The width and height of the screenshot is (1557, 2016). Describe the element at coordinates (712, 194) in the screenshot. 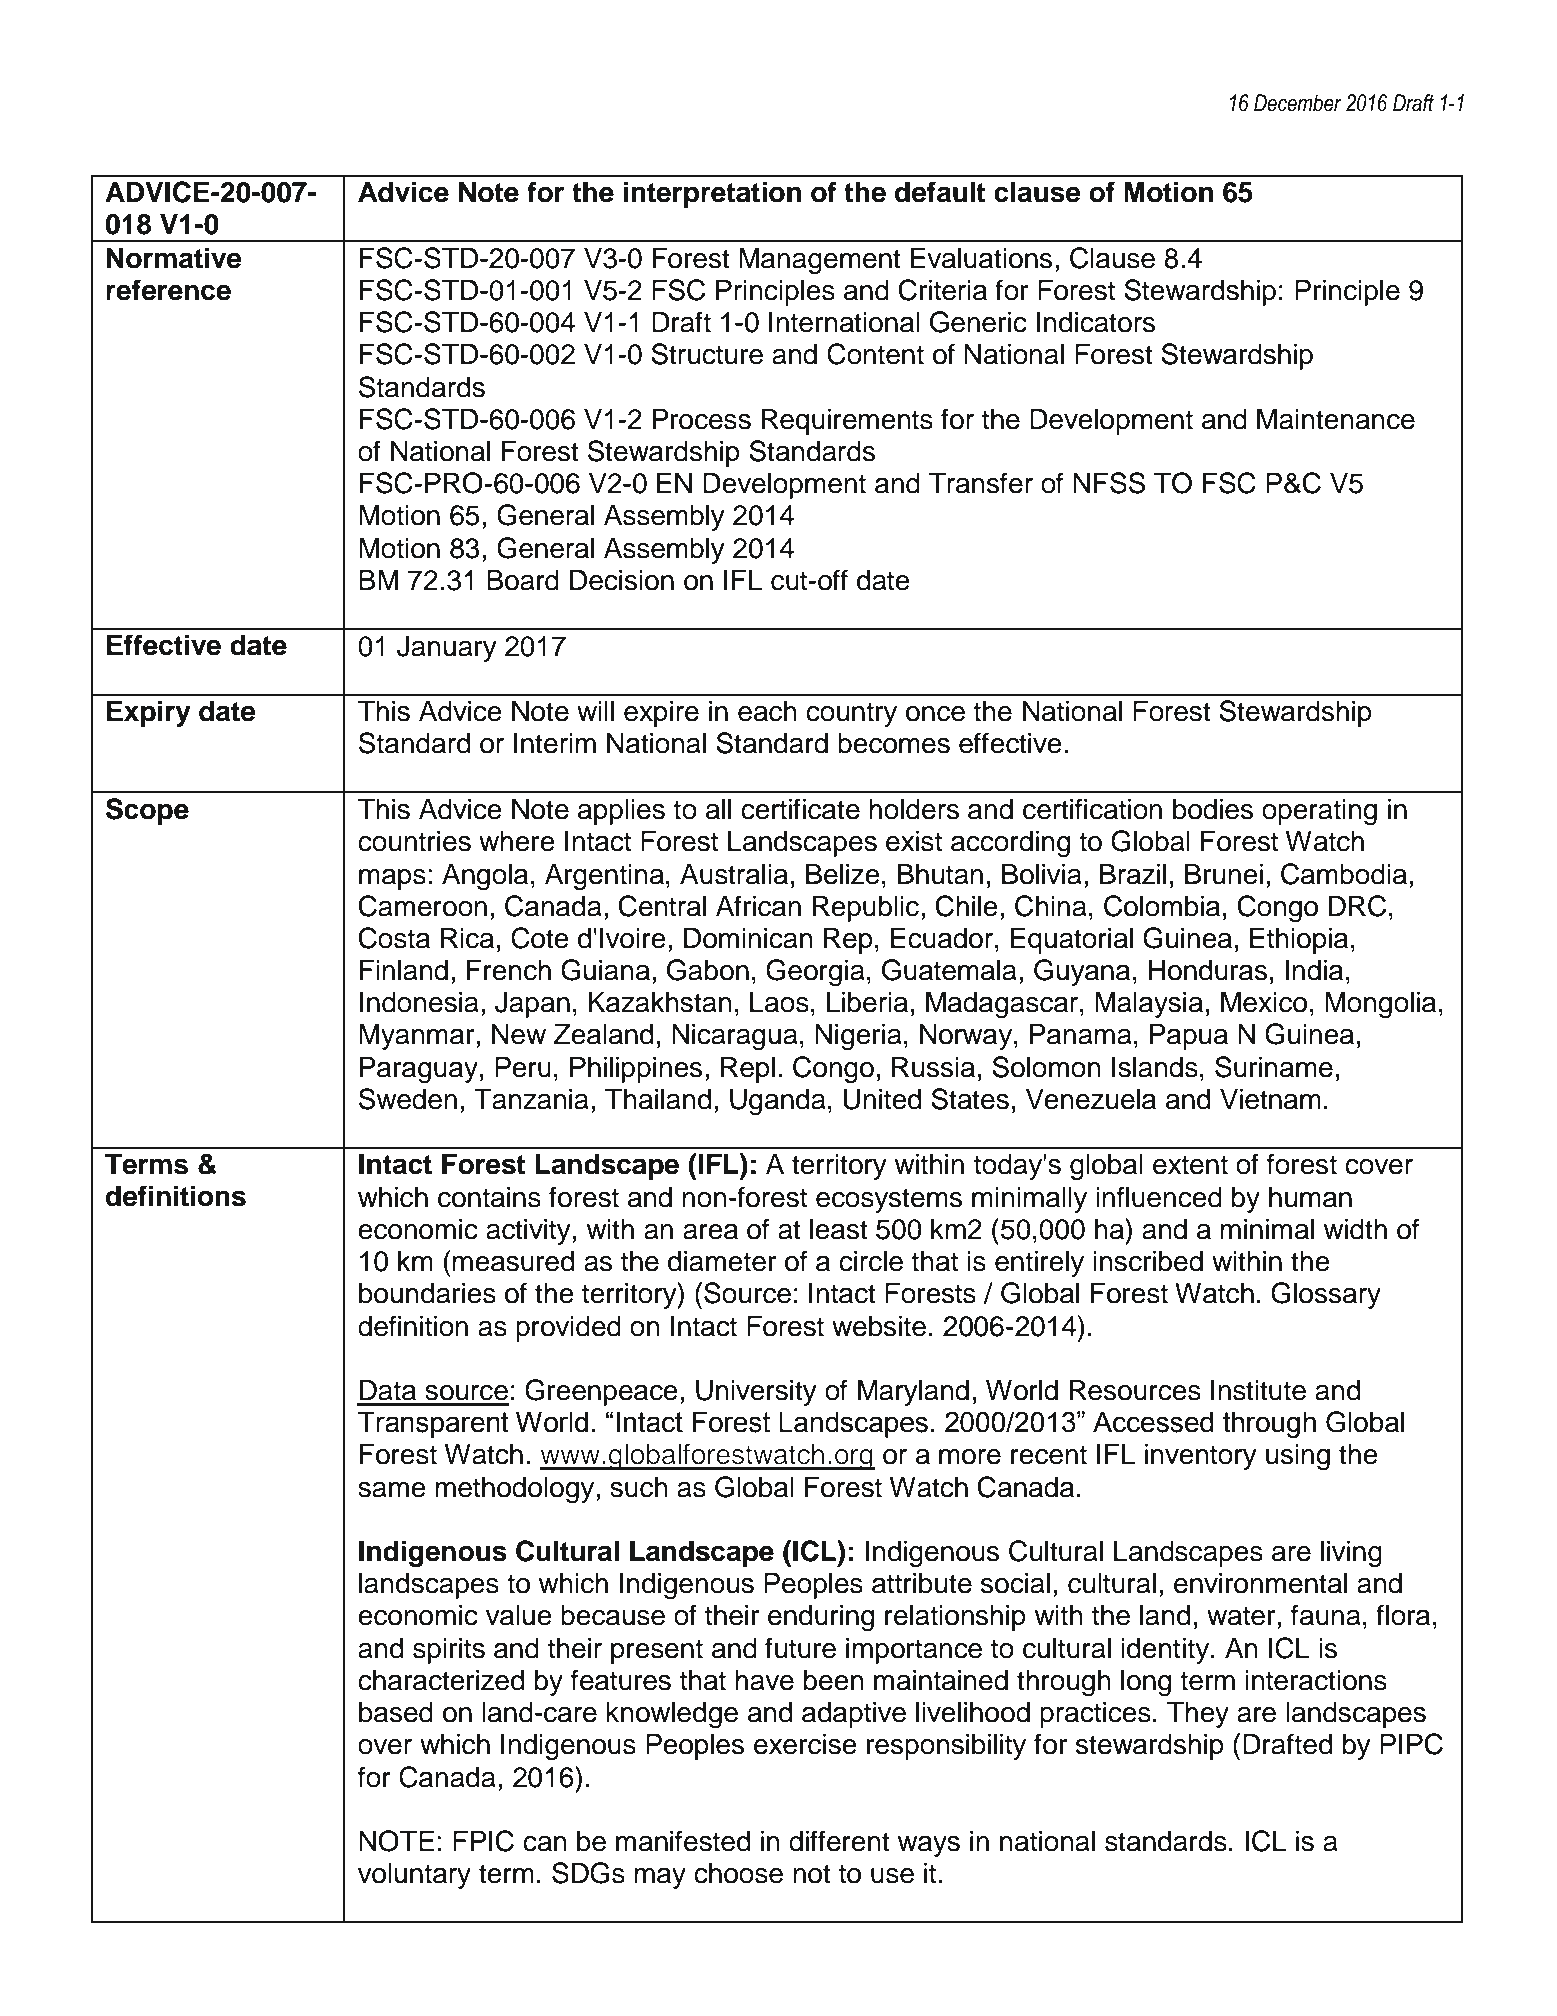

I see `interpretation` at that location.
